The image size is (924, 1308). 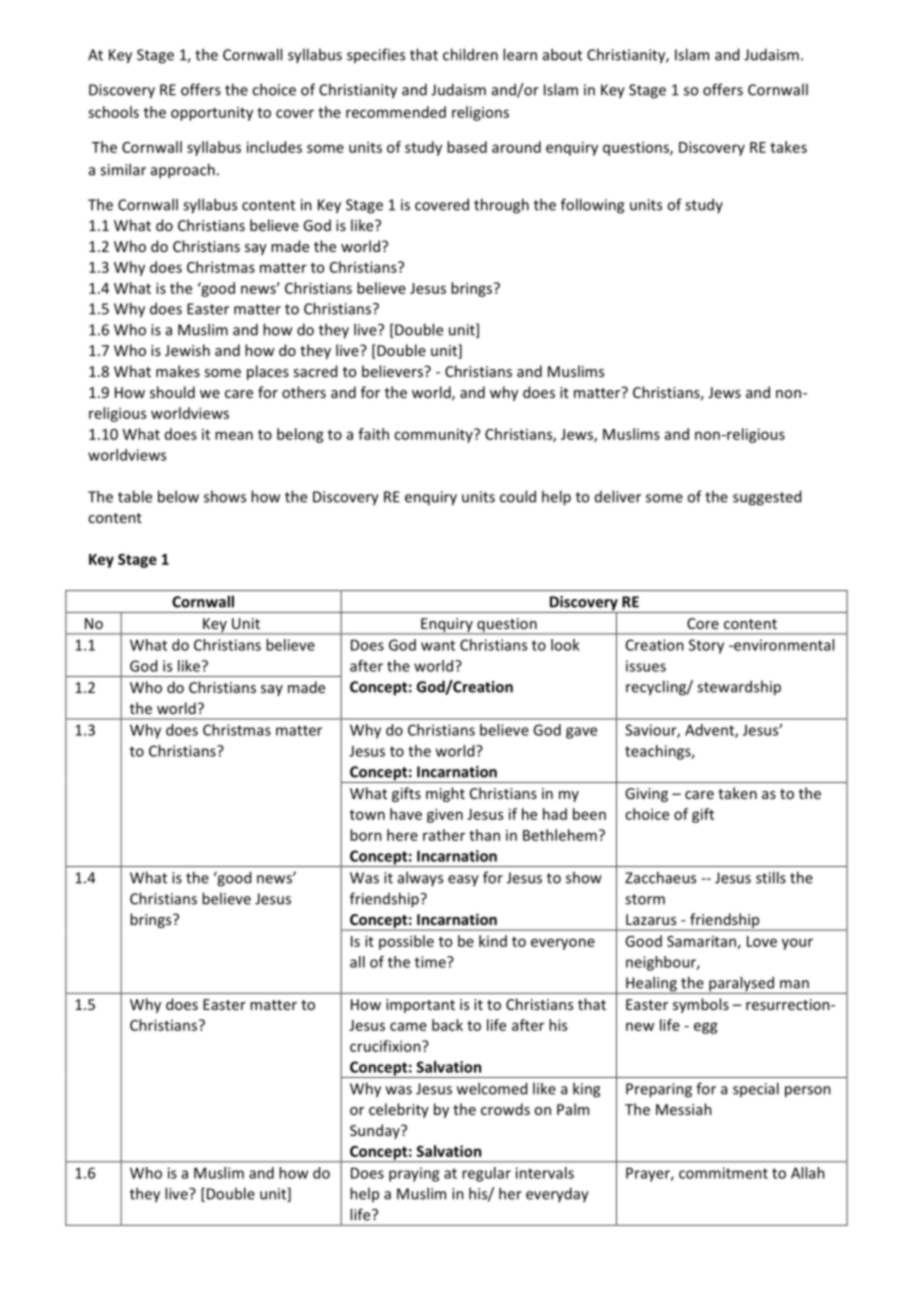 What do you see at coordinates (480, 113) in the screenshot?
I see `religions` at bounding box center [480, 113].
